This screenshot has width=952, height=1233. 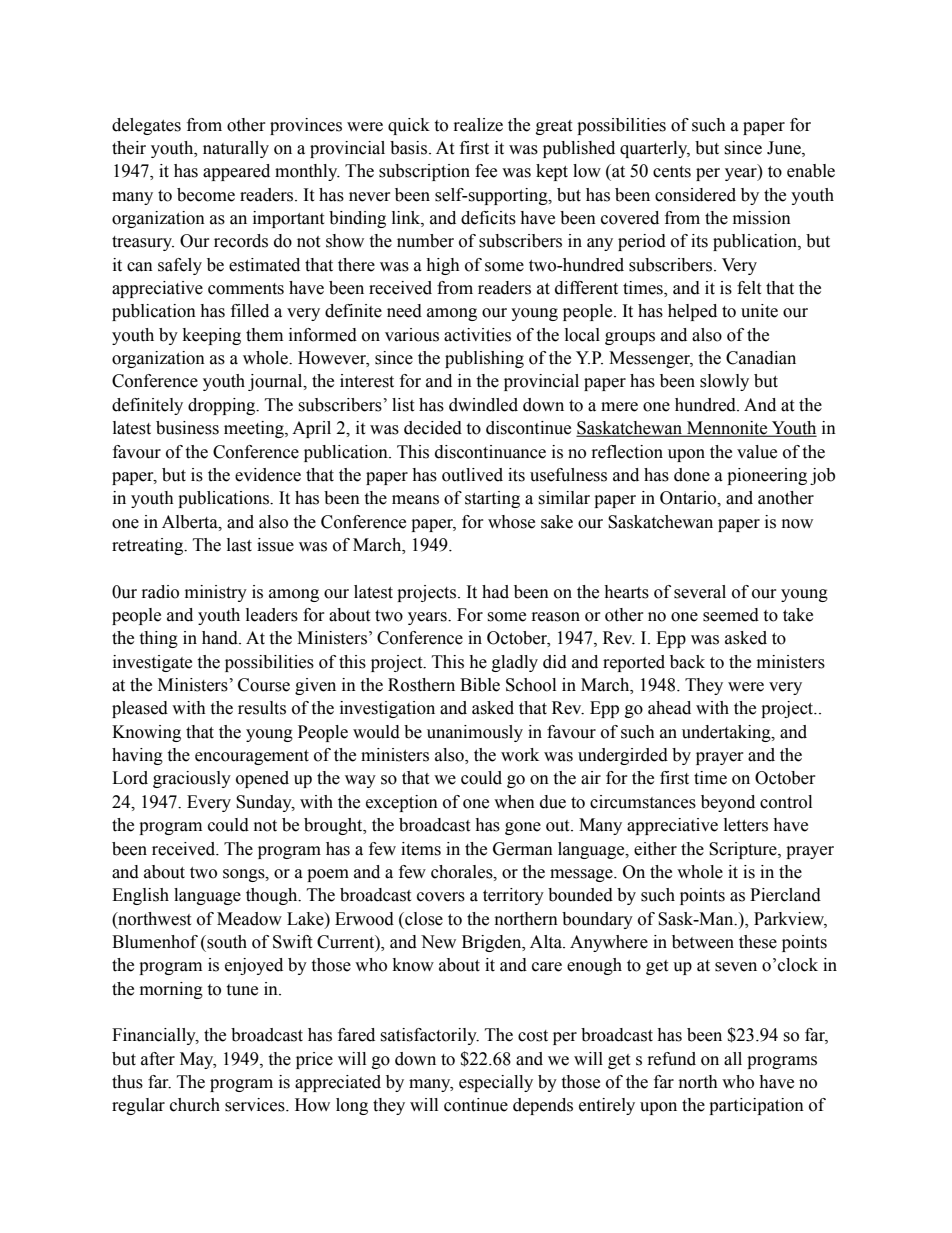 I want to click on fee, so click(x=486, y=171).
